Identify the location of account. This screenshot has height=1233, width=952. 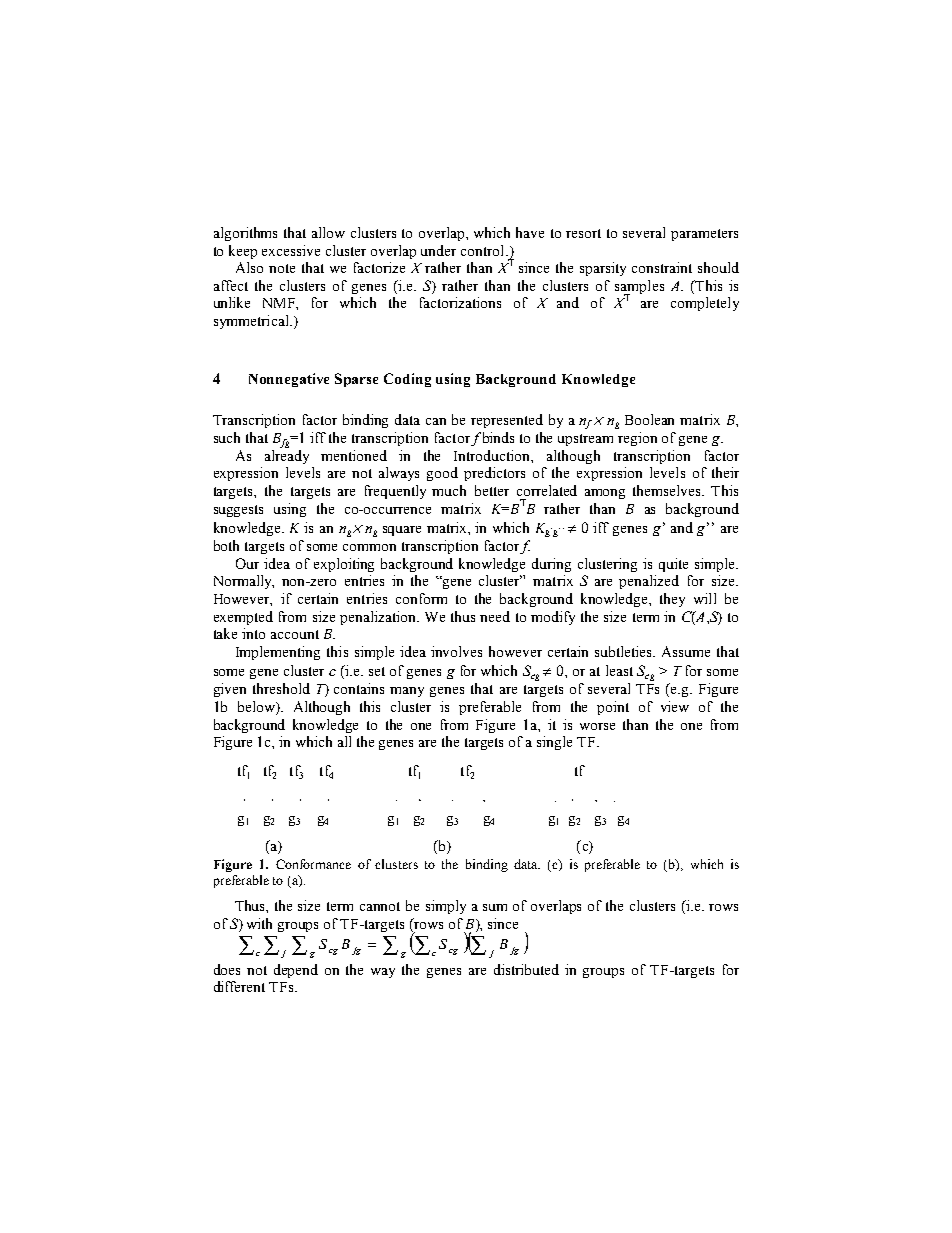
(295, 634).
